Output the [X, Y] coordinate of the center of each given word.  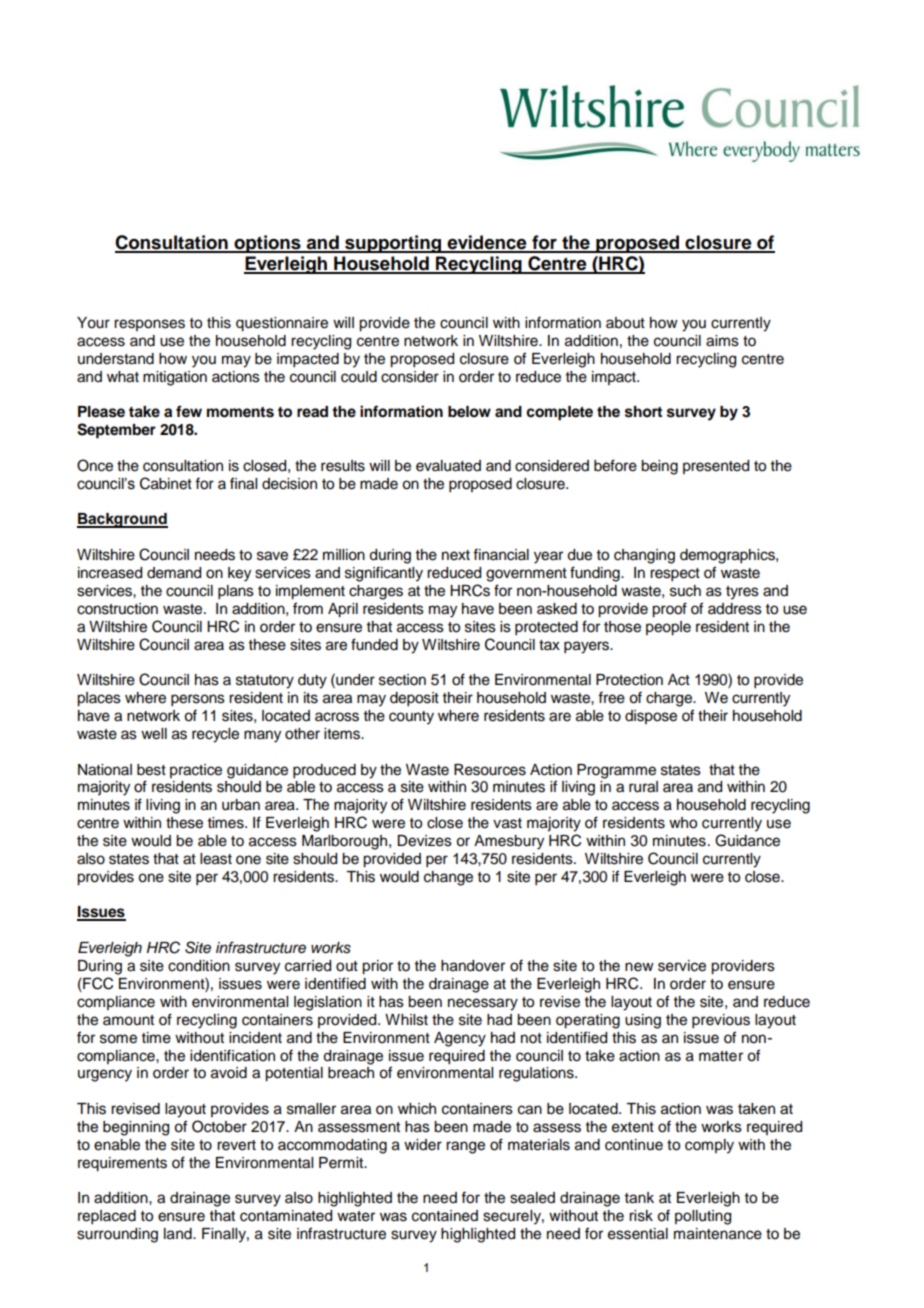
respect [675, 575]
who [683, 823]
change [448, 878]
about [625, 323]
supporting [393, 244]
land [179, 1234]
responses [149, 325]
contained [445, 1216]
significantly [384, 574]
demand [174, 573]
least [216, 859]
